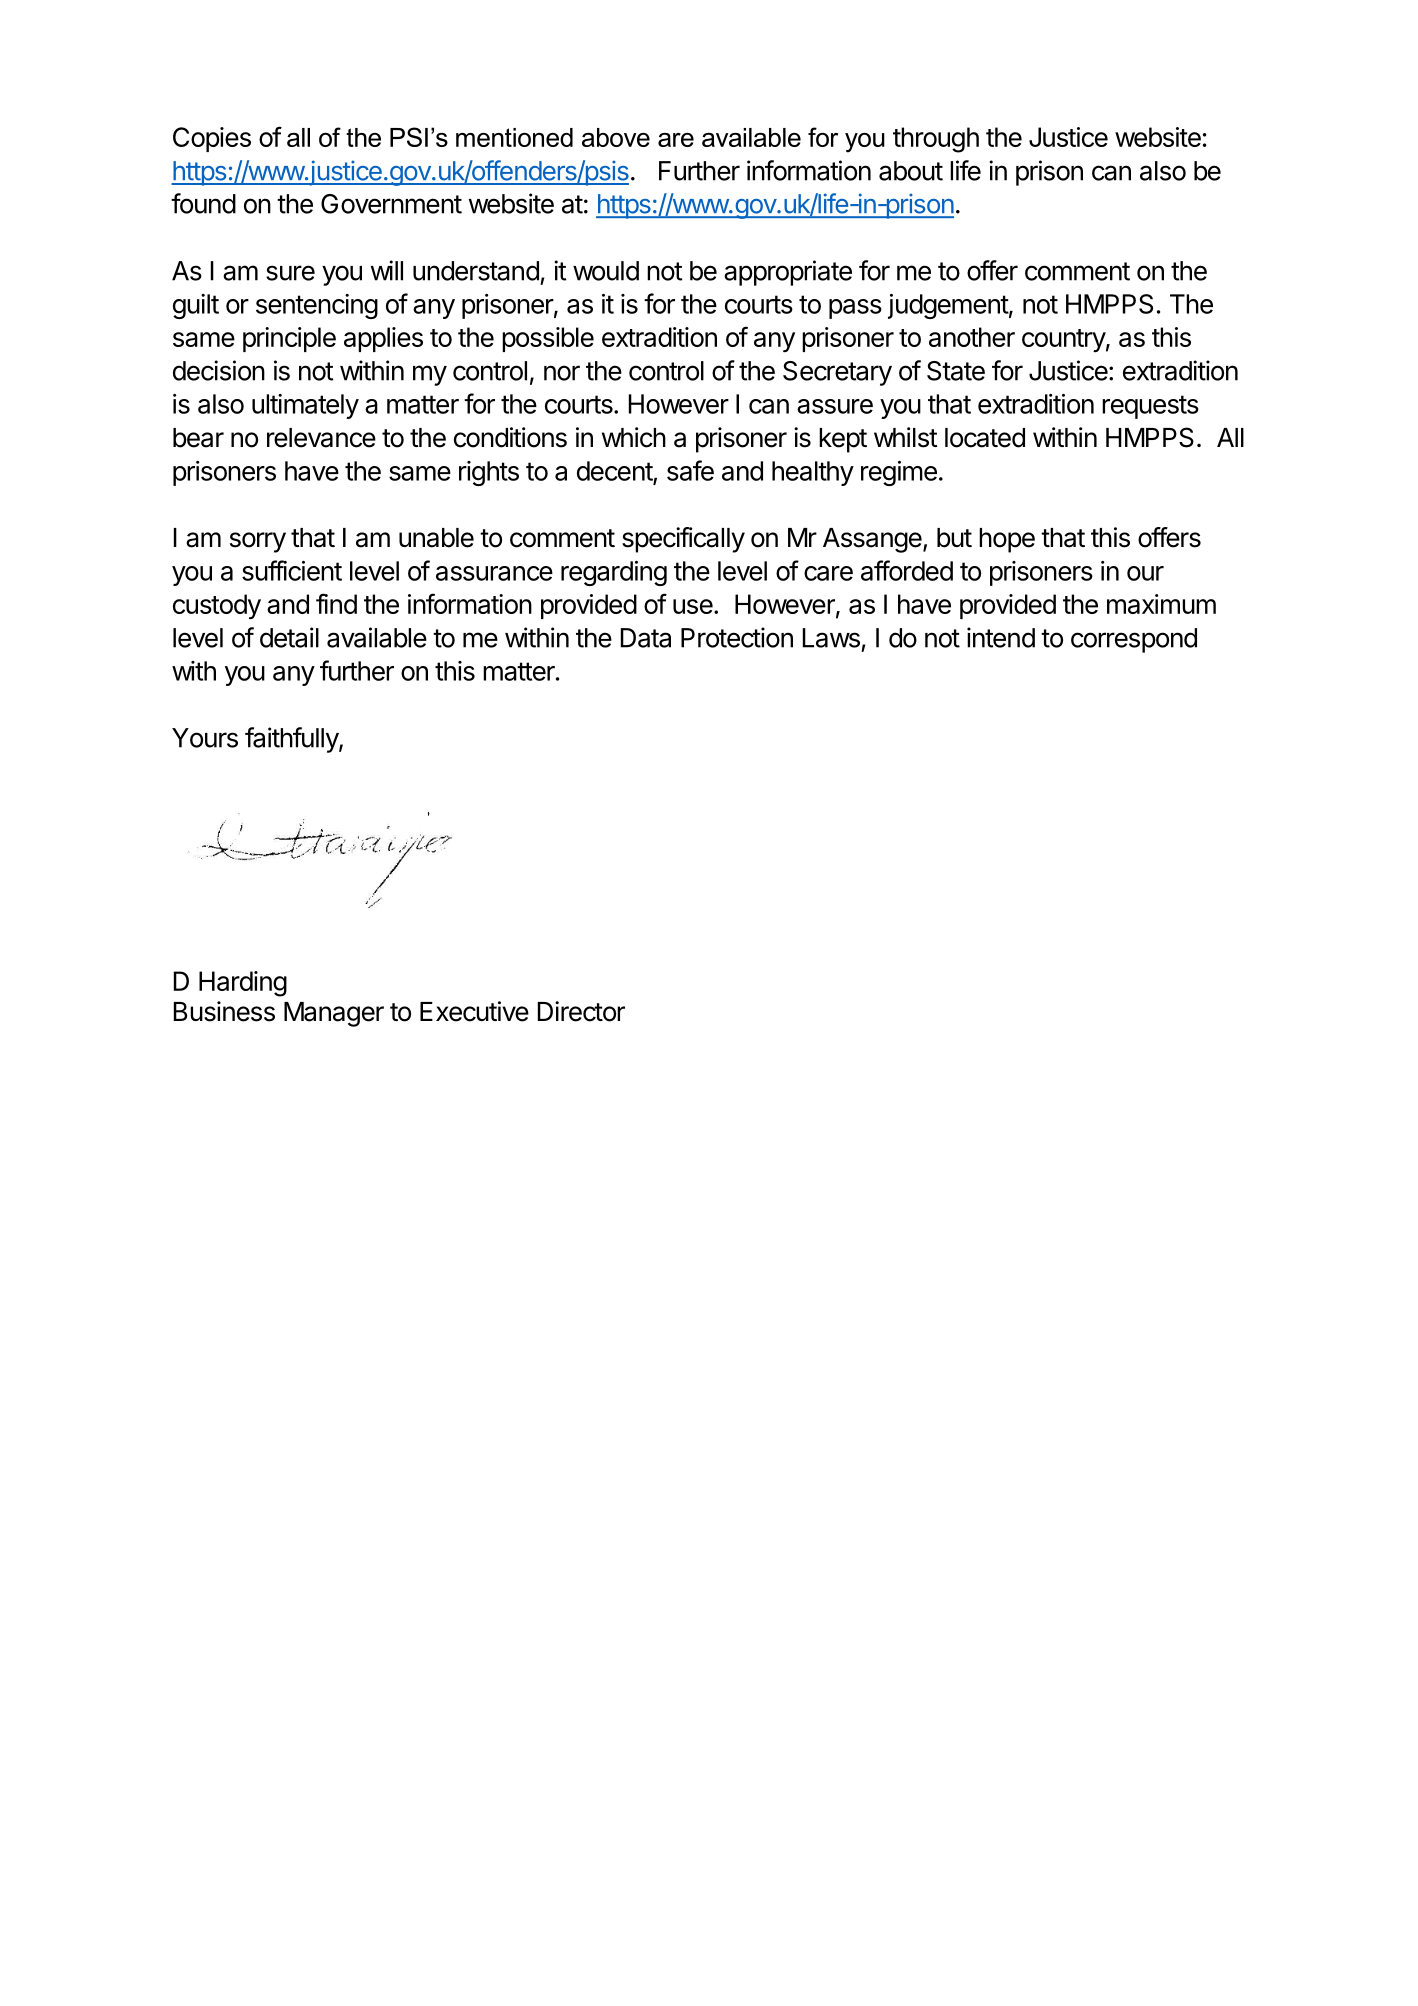  Describe the element at coordinates (1001, 637) in the screenshot. I see `intend` at that location.
